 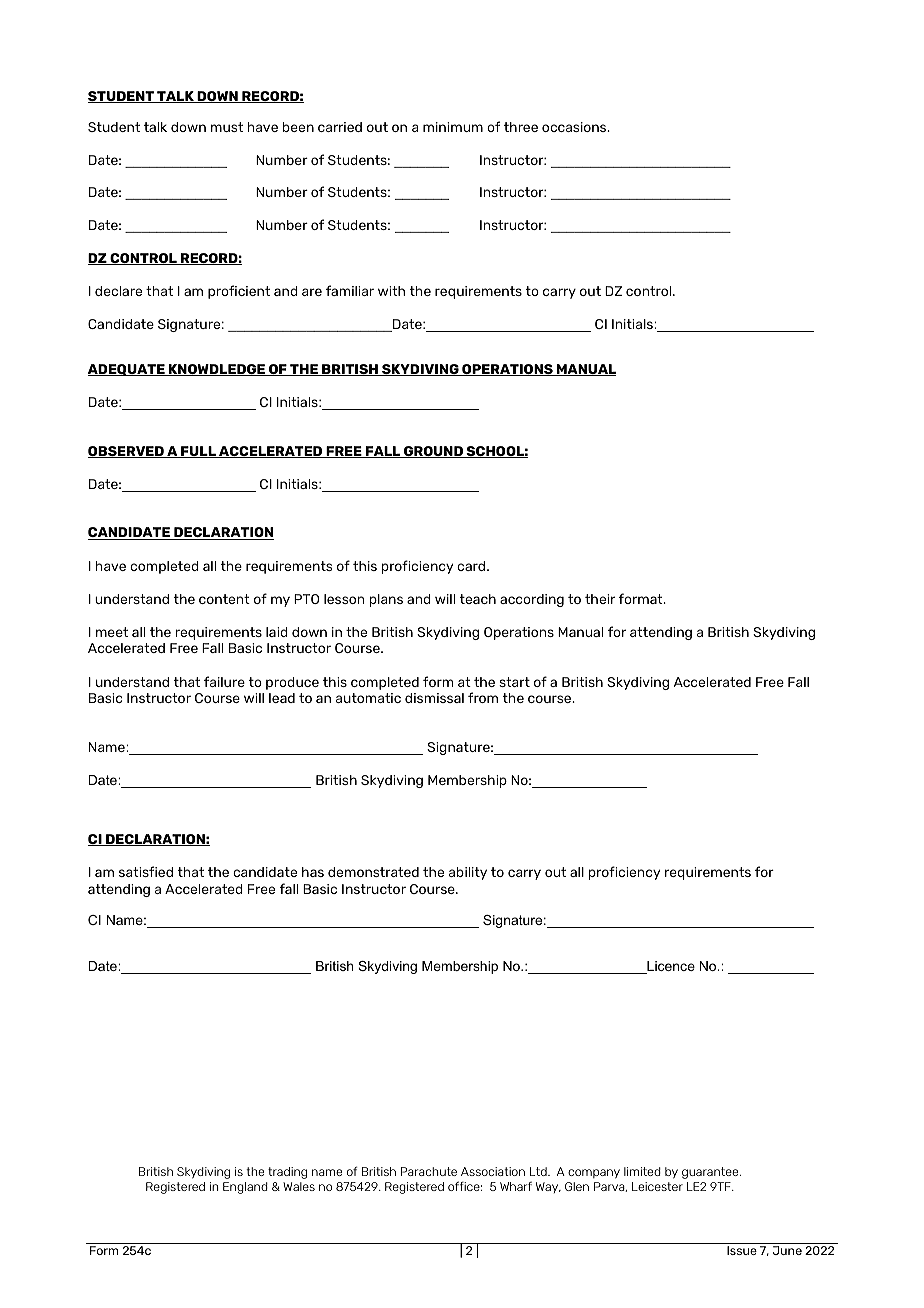 I want to click on England, so click(x=245, y=1188).
